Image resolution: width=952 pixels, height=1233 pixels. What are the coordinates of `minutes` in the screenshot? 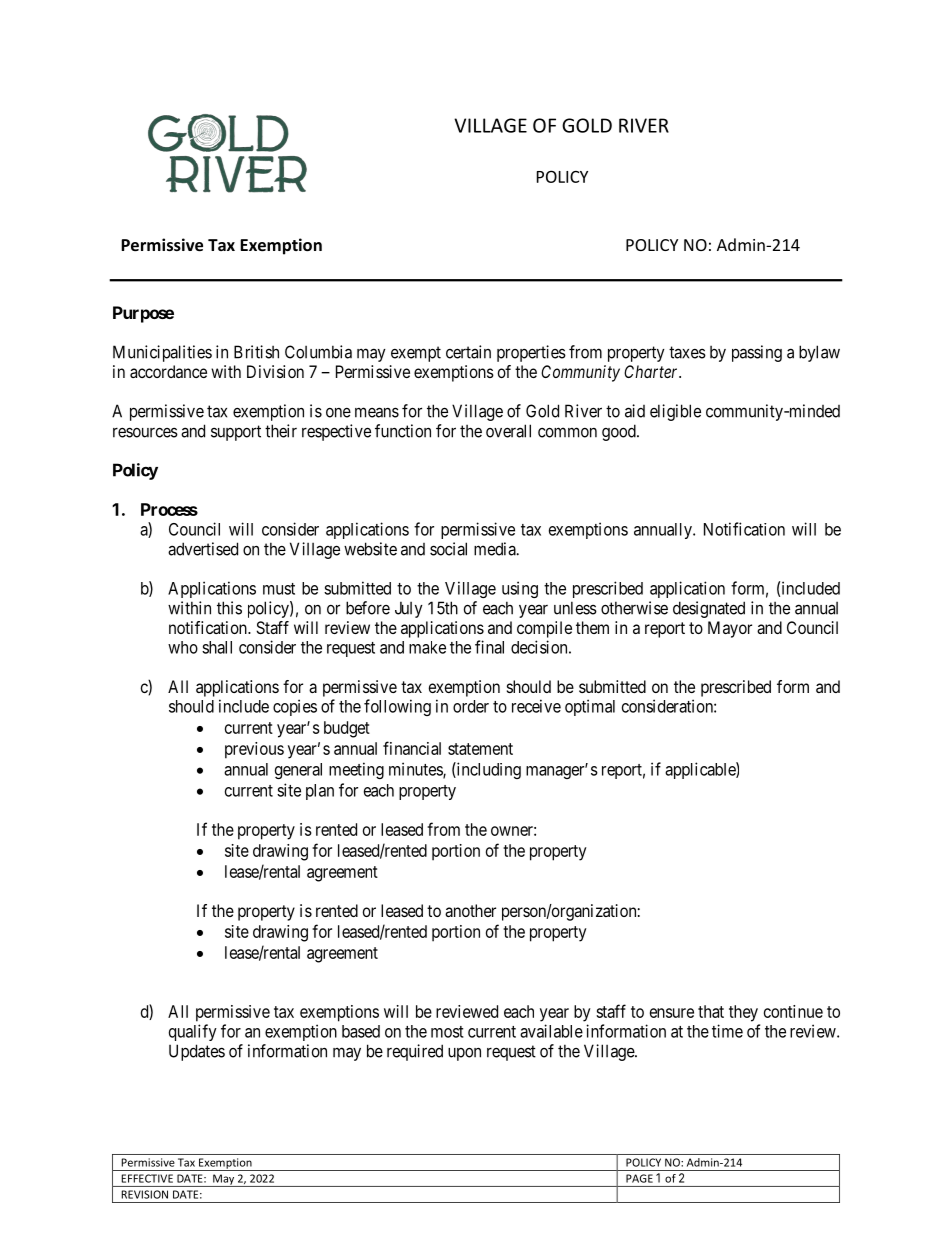 It's located at (416, 770).
